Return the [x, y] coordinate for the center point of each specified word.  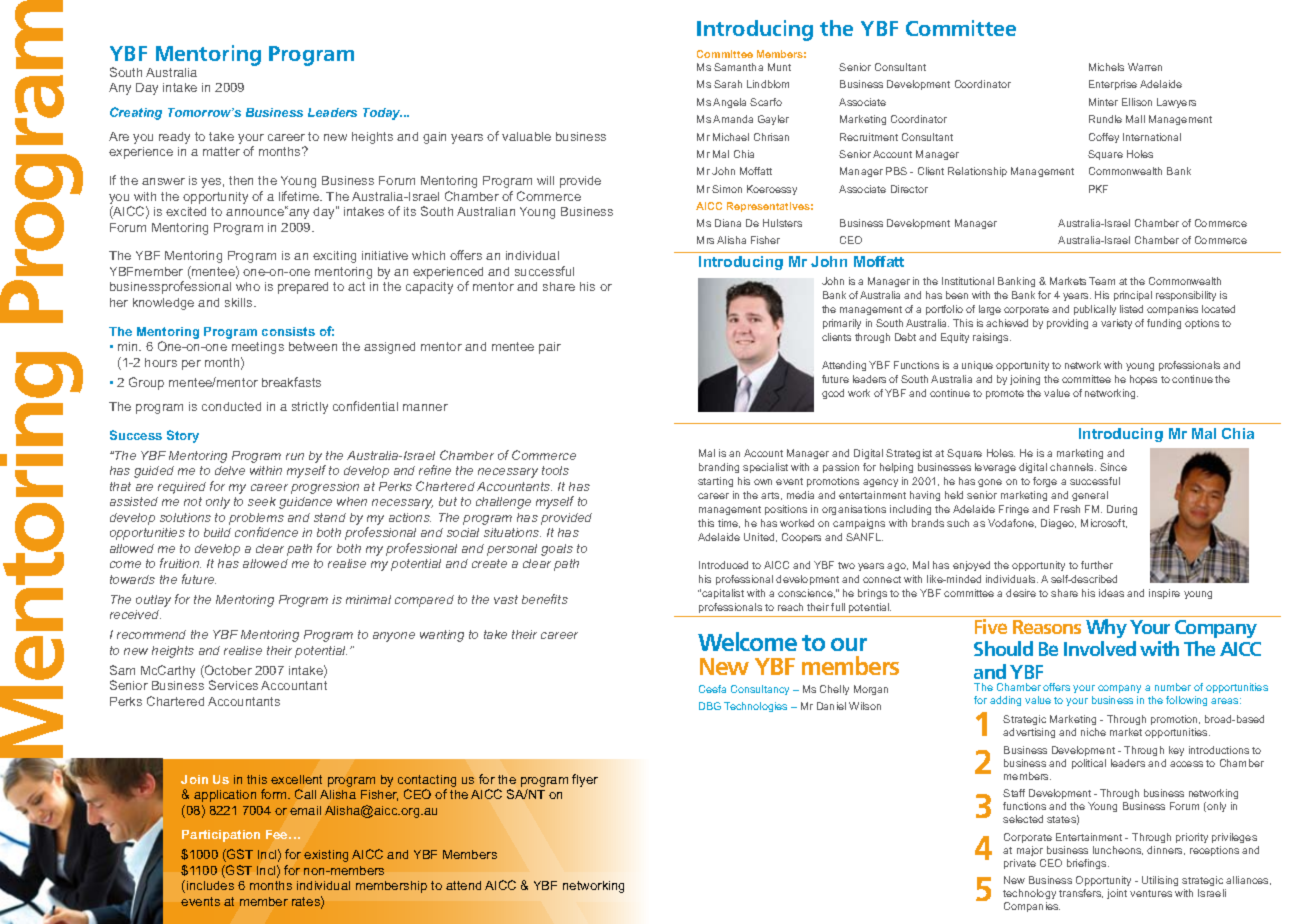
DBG [710, 706]
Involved [1100, 648]
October [227, 671]
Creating [136, 113]
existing [326, 856]
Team [1102, 281]
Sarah [728, 84]
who [248, 286]
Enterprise [1113, 85]
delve [230, 470]
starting [715, 482]
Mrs [705, 240]
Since [1113, 467]
